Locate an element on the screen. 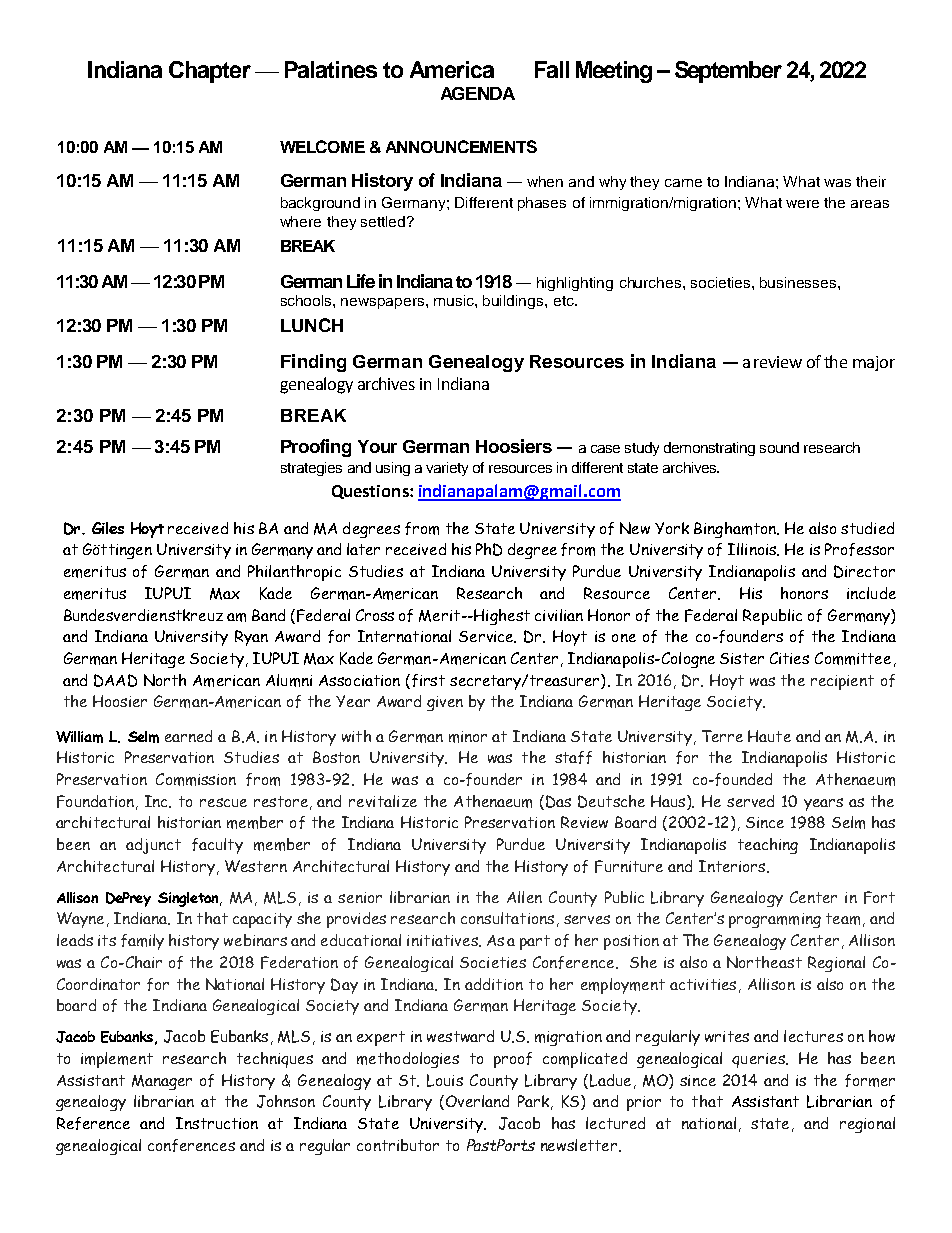 The image size is (952, 1233). Ryan is located at coordinates (251, 638).
